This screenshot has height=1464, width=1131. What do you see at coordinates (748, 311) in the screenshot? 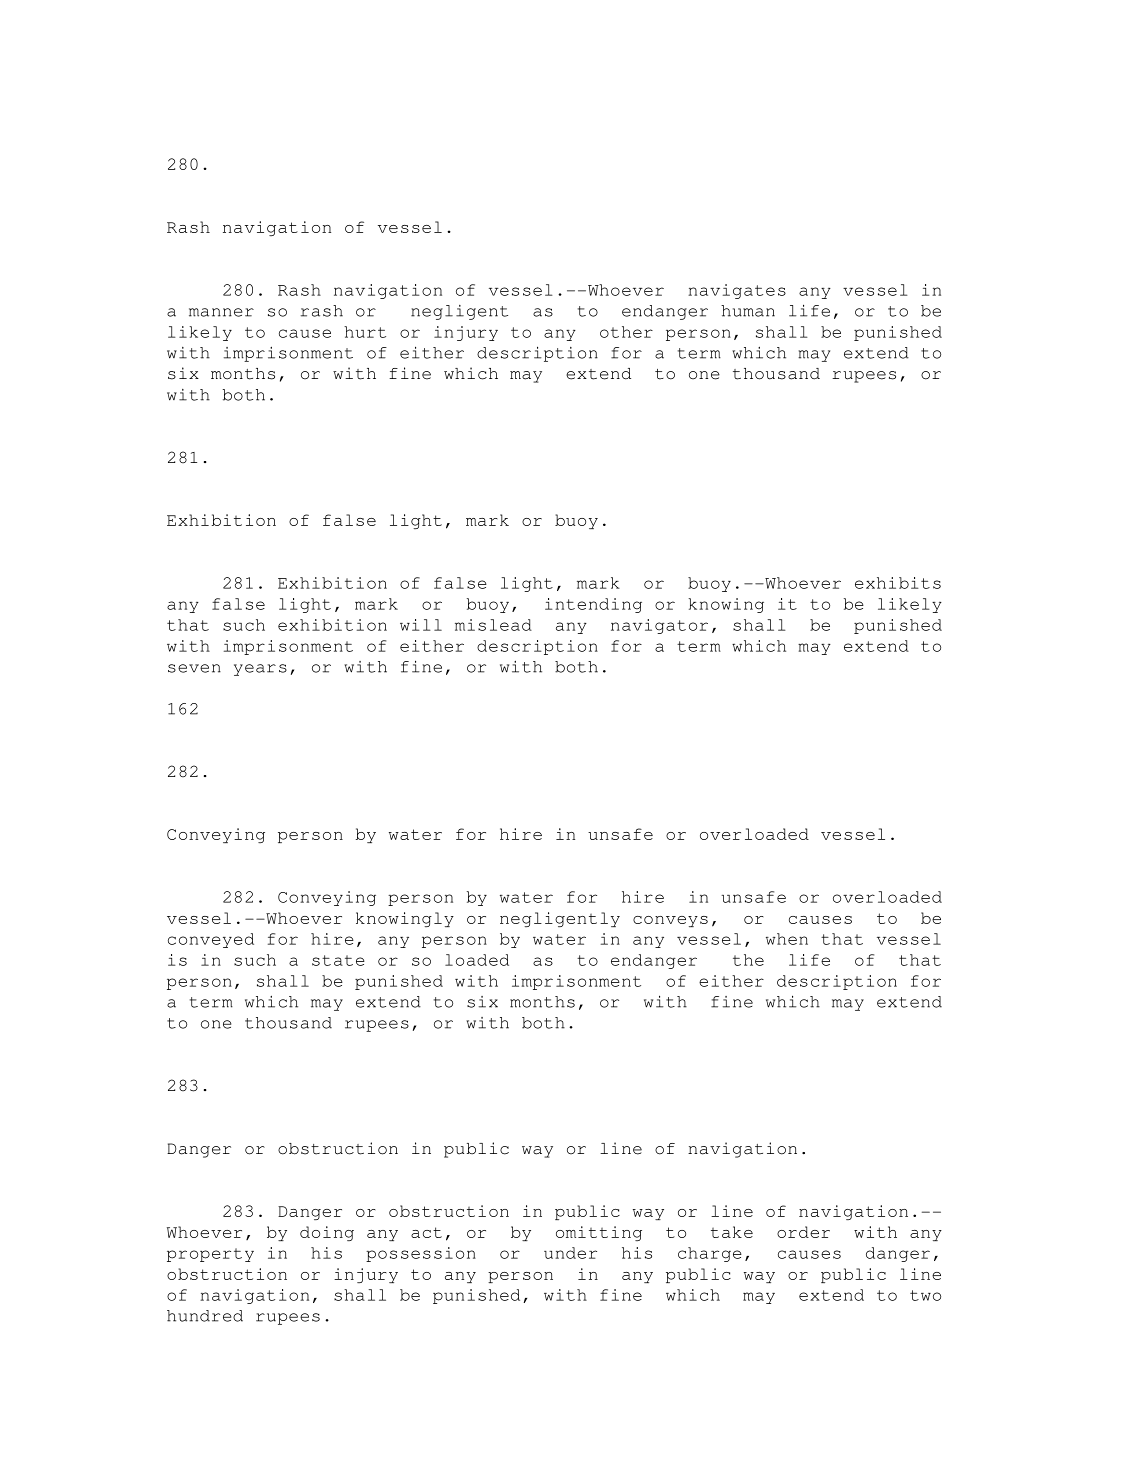
I see `human` at bounding box center [748, 311].
